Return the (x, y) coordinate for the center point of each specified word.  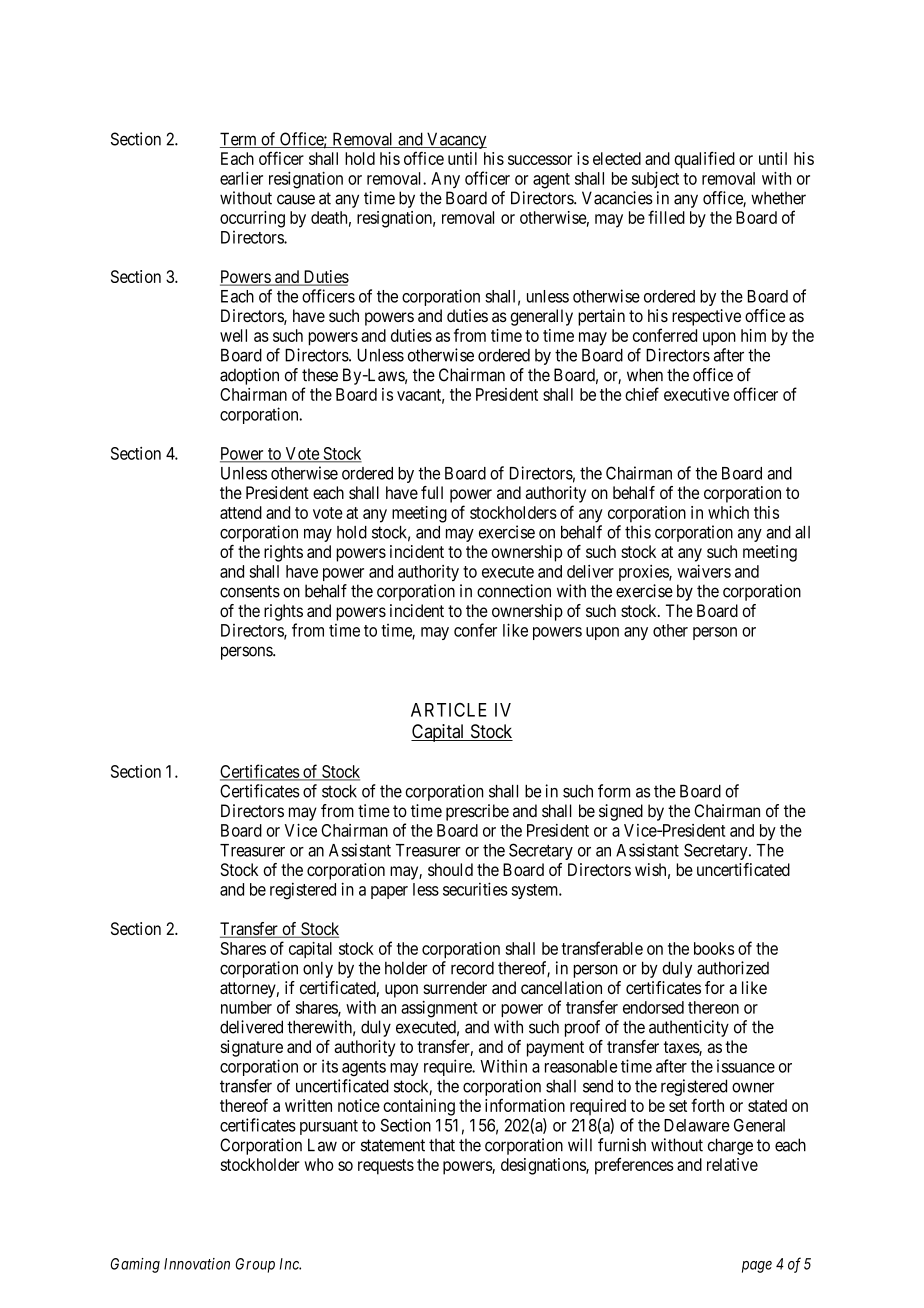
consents (250, 591)
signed (621, 812)
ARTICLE (449, 710)
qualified (704, 160)
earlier (241, 178)
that (442, 1145)
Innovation (197, 1264)
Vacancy (456, 140)
